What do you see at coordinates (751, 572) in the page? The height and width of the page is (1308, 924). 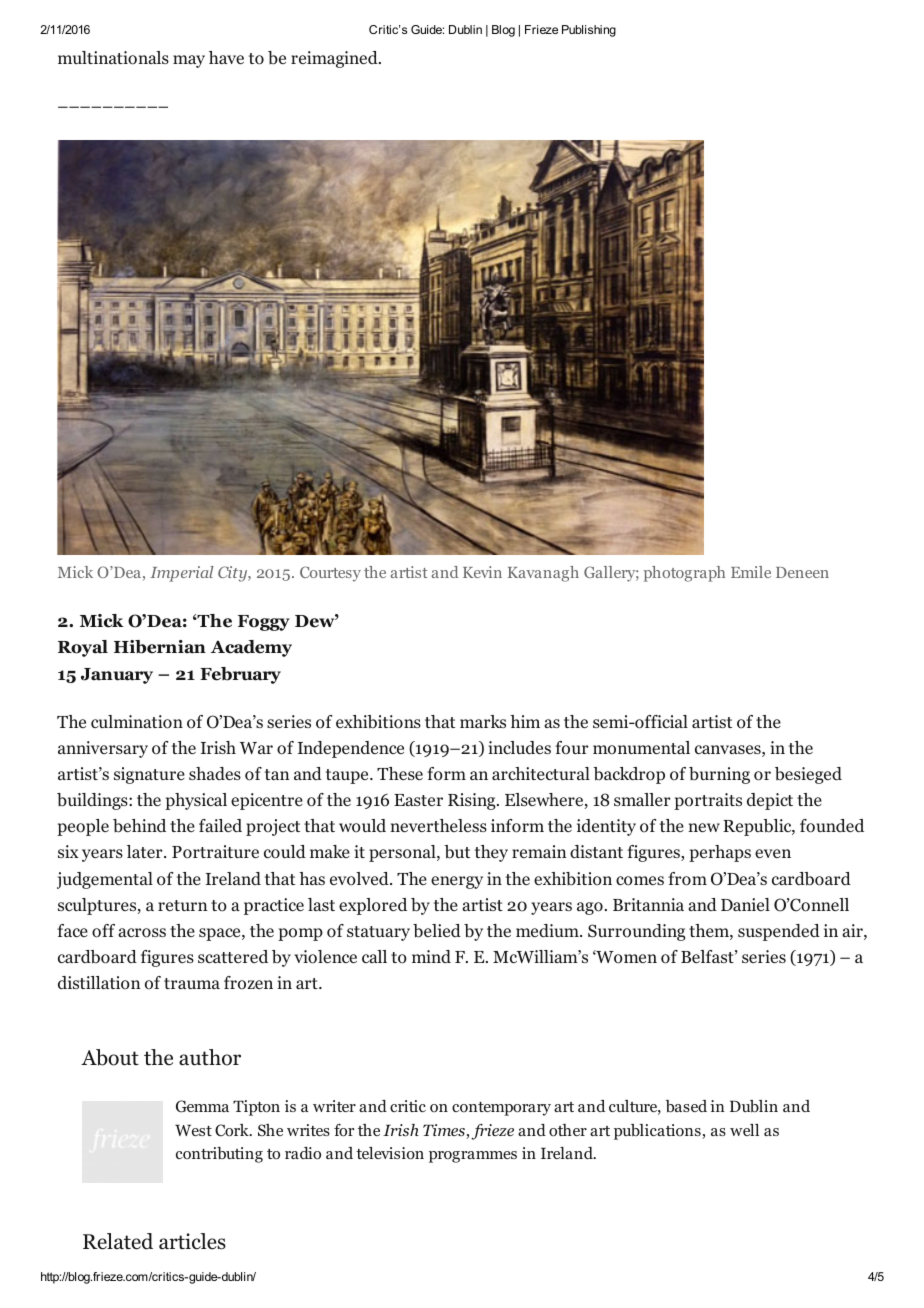 I see `Emile` at bounding box center [751, 572].
